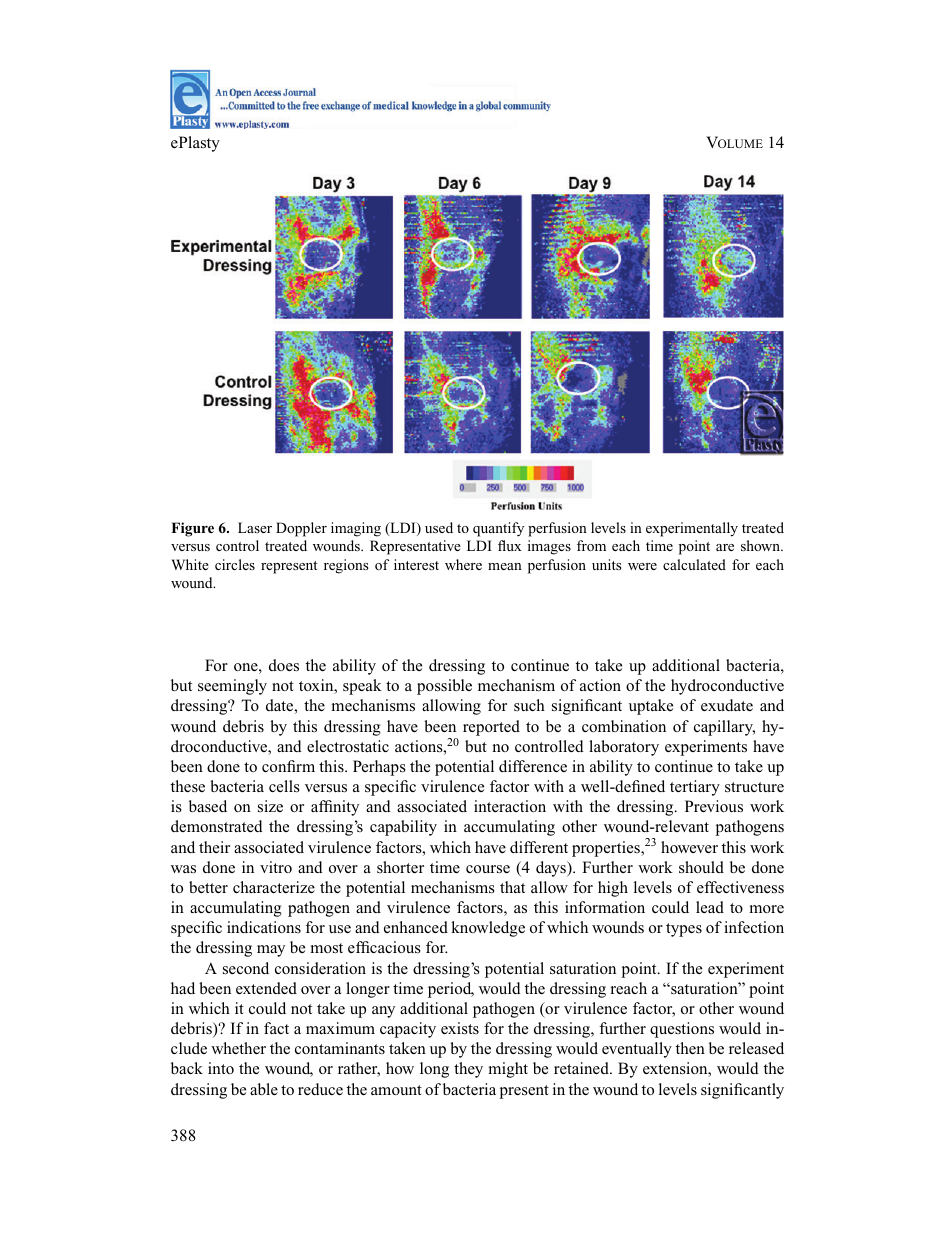  Describe the element at coordinates (725, 547) in the screenshot. I see `are` at that location.
